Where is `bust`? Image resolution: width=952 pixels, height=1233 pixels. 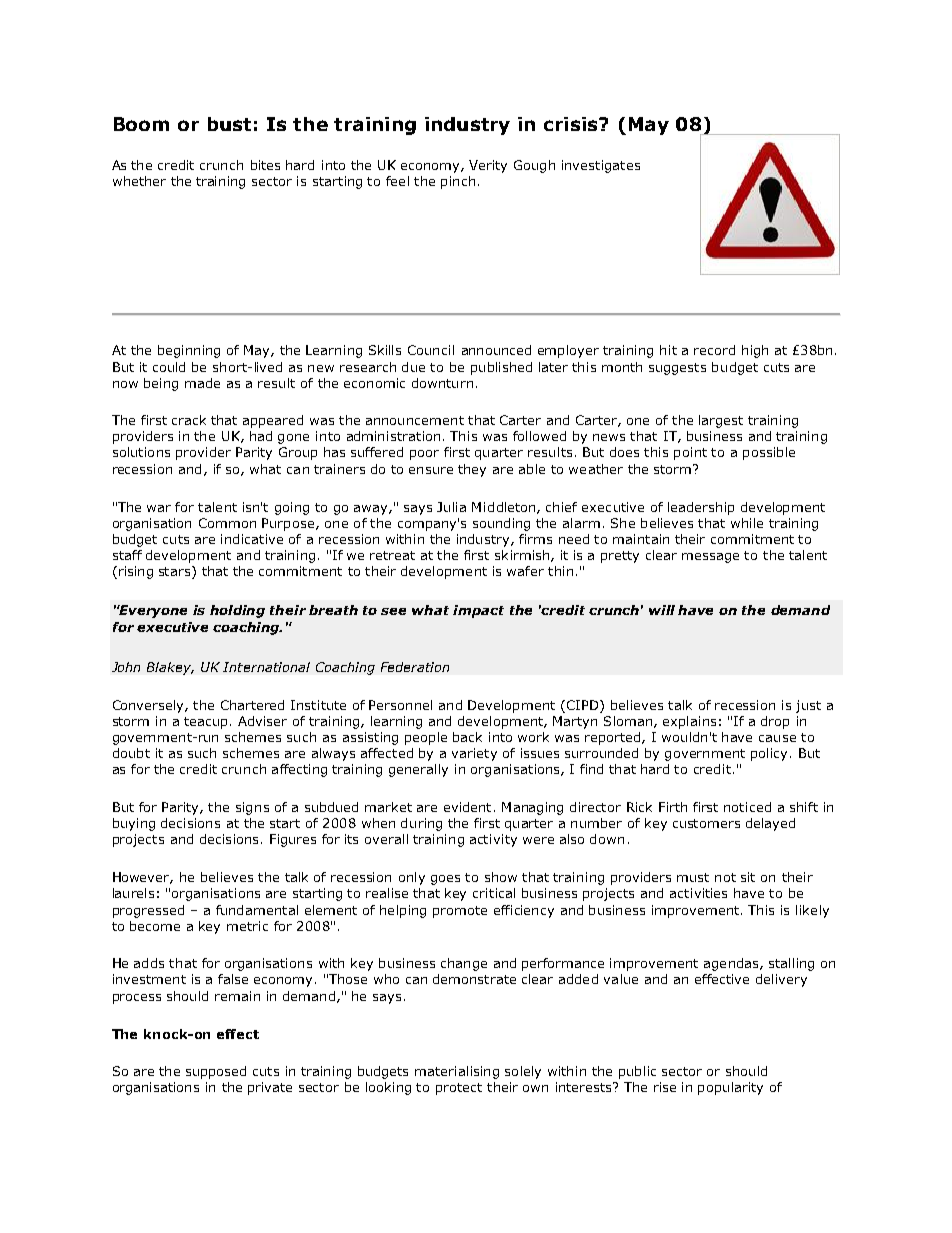
bust is located at coordinates (229, 124).
